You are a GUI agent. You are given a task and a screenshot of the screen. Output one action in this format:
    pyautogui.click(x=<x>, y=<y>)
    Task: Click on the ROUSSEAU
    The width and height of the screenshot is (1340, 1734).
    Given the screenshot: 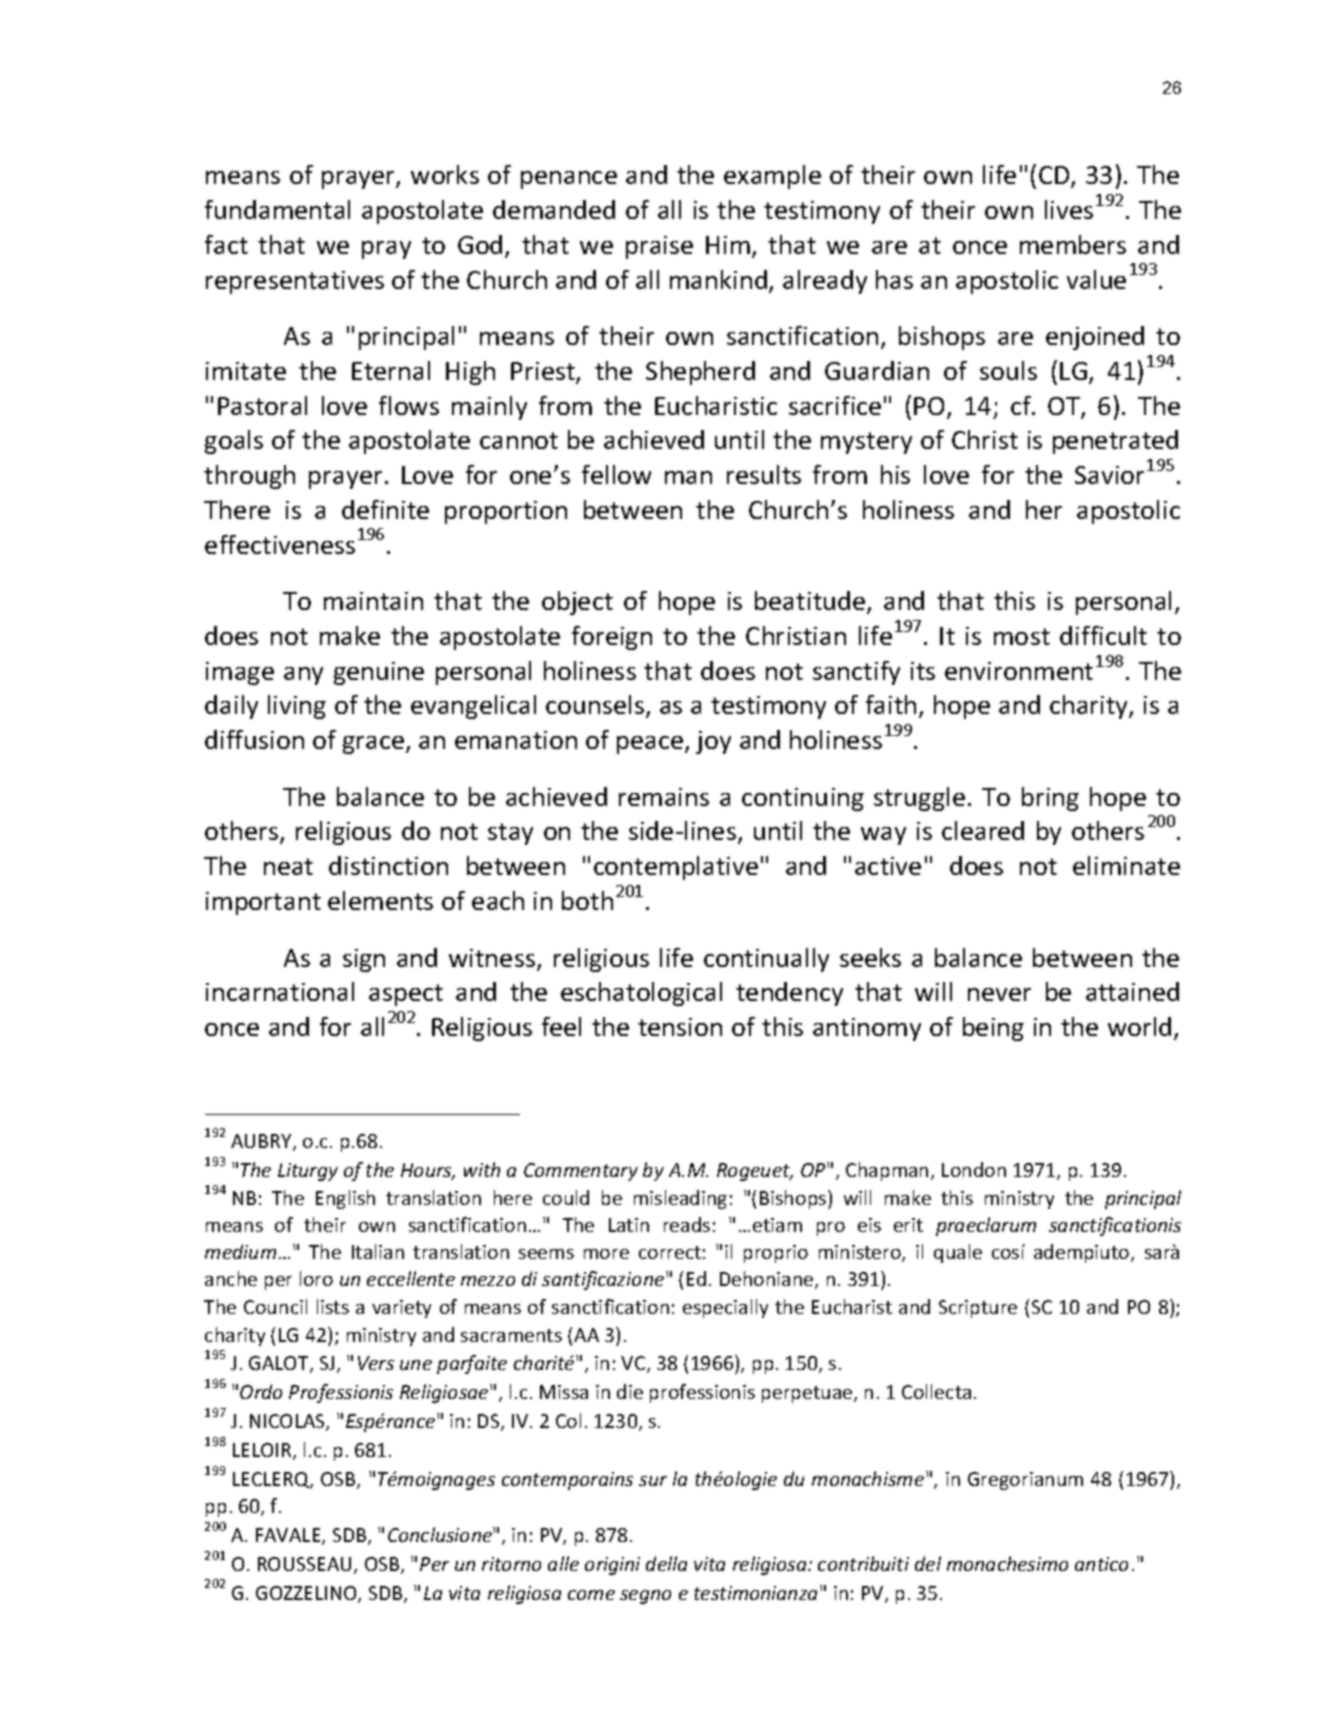 What is the action you would take?
    pyautogui.click(x=304, y=1564)
